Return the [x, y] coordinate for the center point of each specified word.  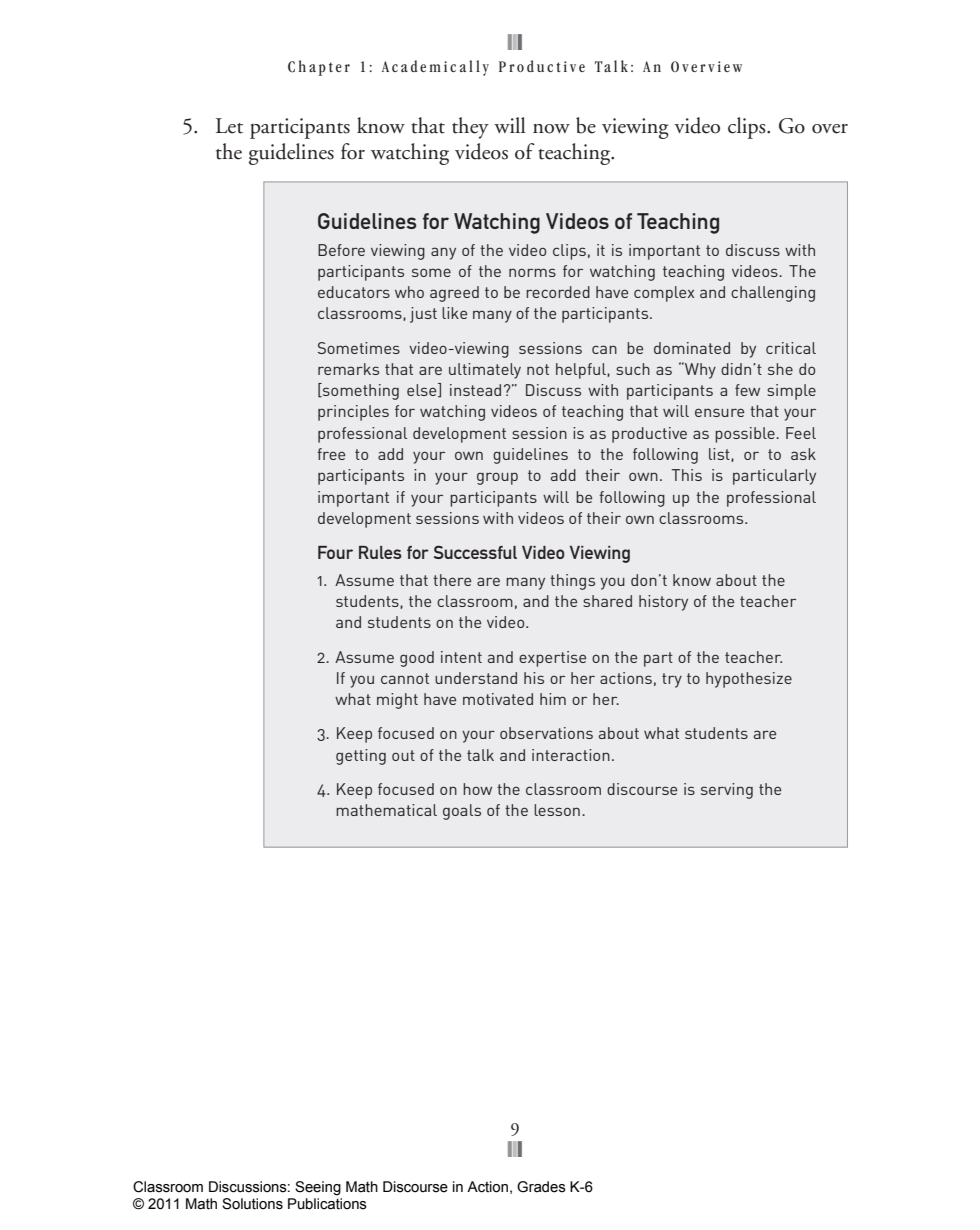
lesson [557, 810]
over [830, 129]
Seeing [318, 1188]
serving [727, 791]
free [331, 454]
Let [229, 126]
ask [803, 454]
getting [361, 757]
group [497, 478]
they [470, 128]
